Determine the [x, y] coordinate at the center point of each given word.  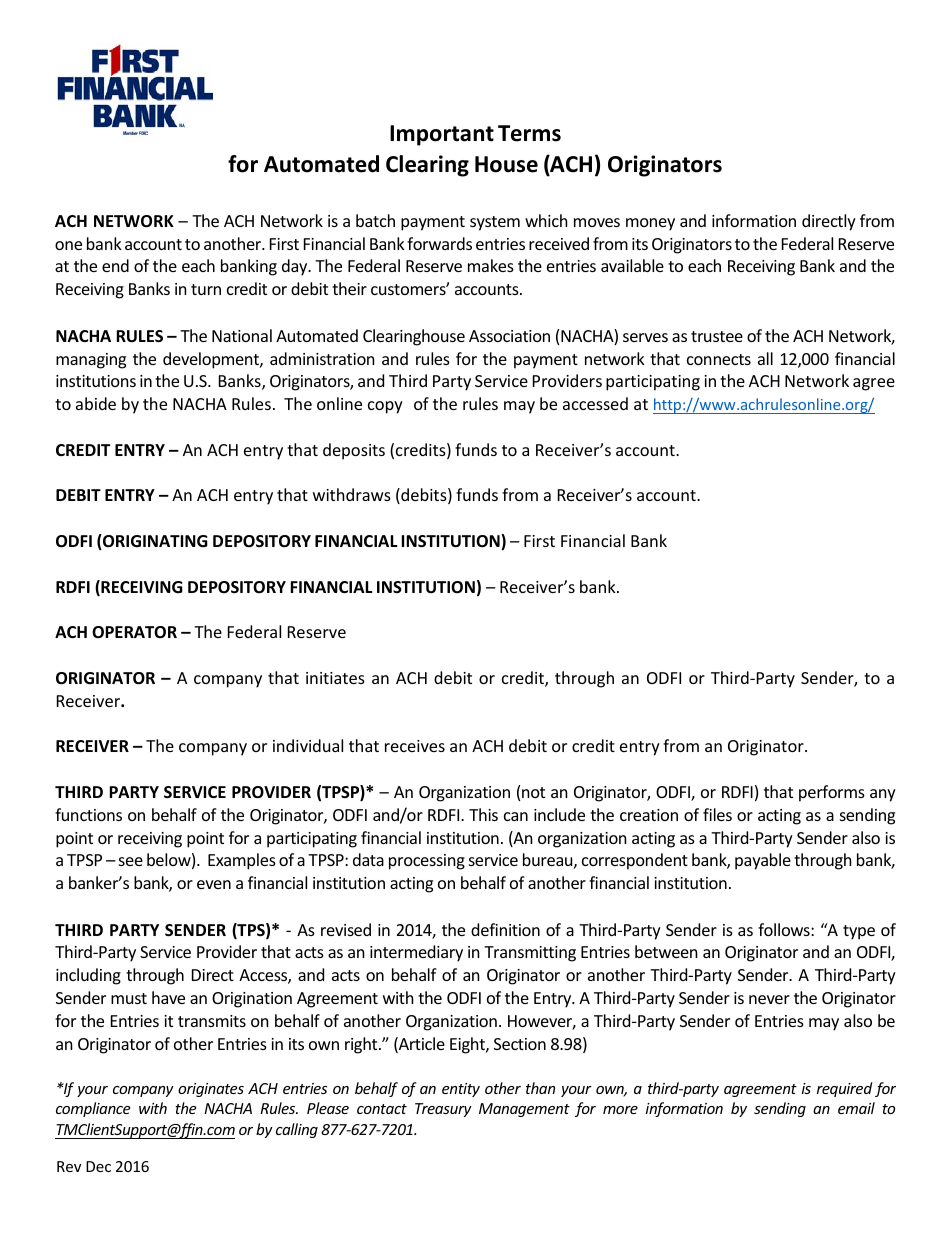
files [717, 814]
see [131, 861]
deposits [354, 451]
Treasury [443, 1110]
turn [206, 289]
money [650, 224]
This [483, 814]
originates [211, 1090]
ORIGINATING [154, 542]
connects [719, 359]
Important [442, 135]
